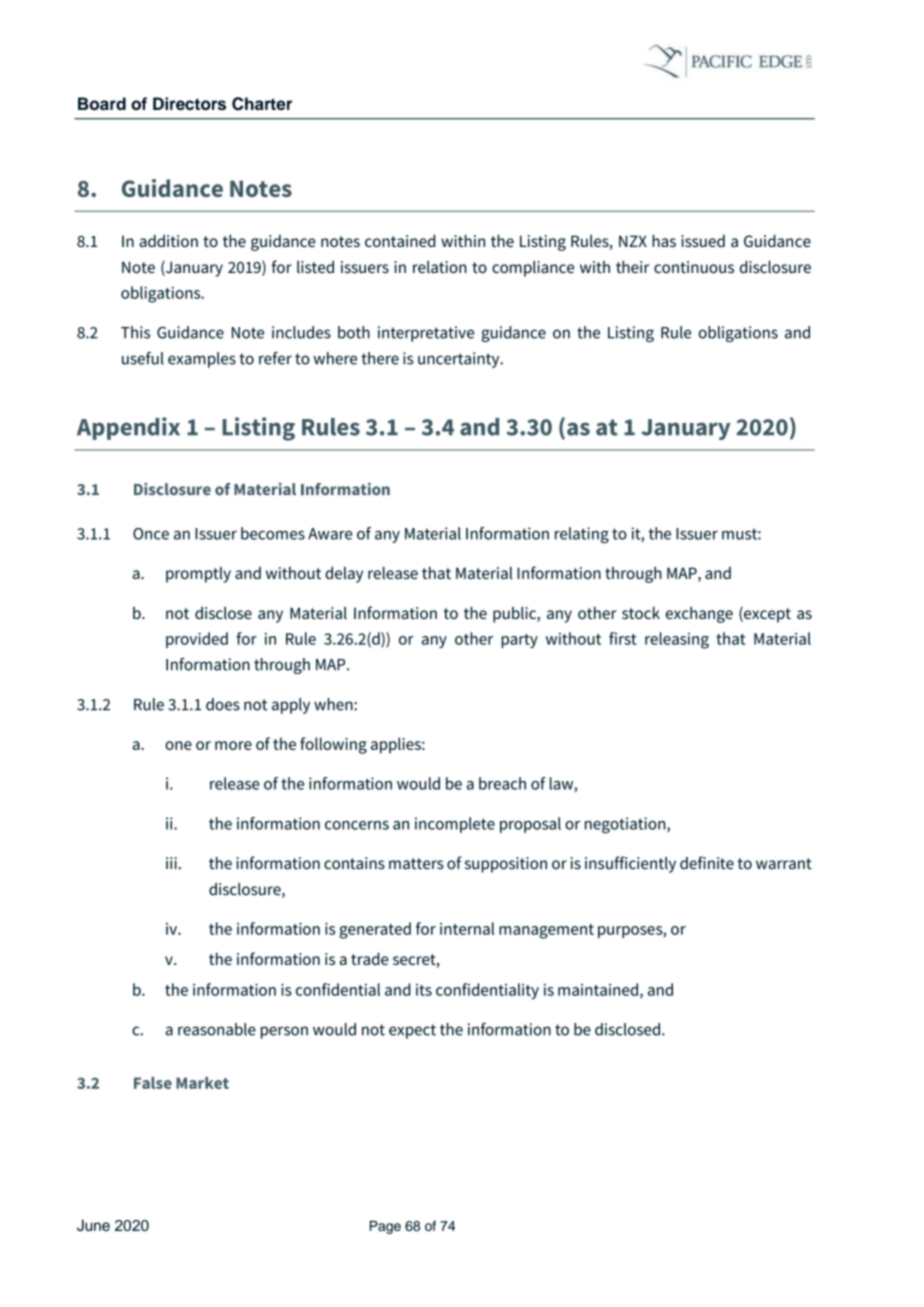 This screenshot has width=924, height=1307. What do you see at coordinates (400, 240) in the screenshot?
I see `contained` at bounding box center [400, 240].
